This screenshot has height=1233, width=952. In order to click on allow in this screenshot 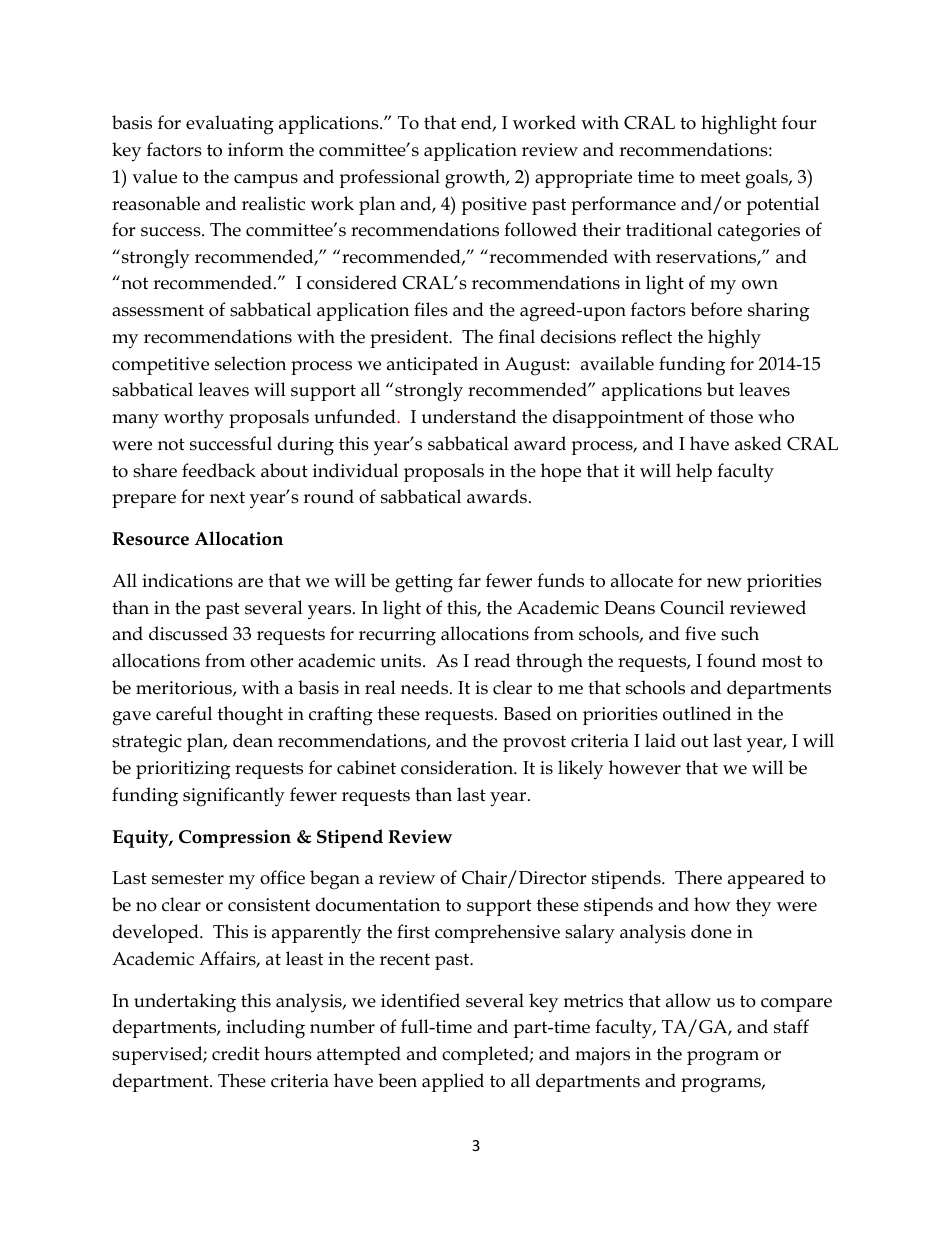, I will do `click(688, 1000)`.
